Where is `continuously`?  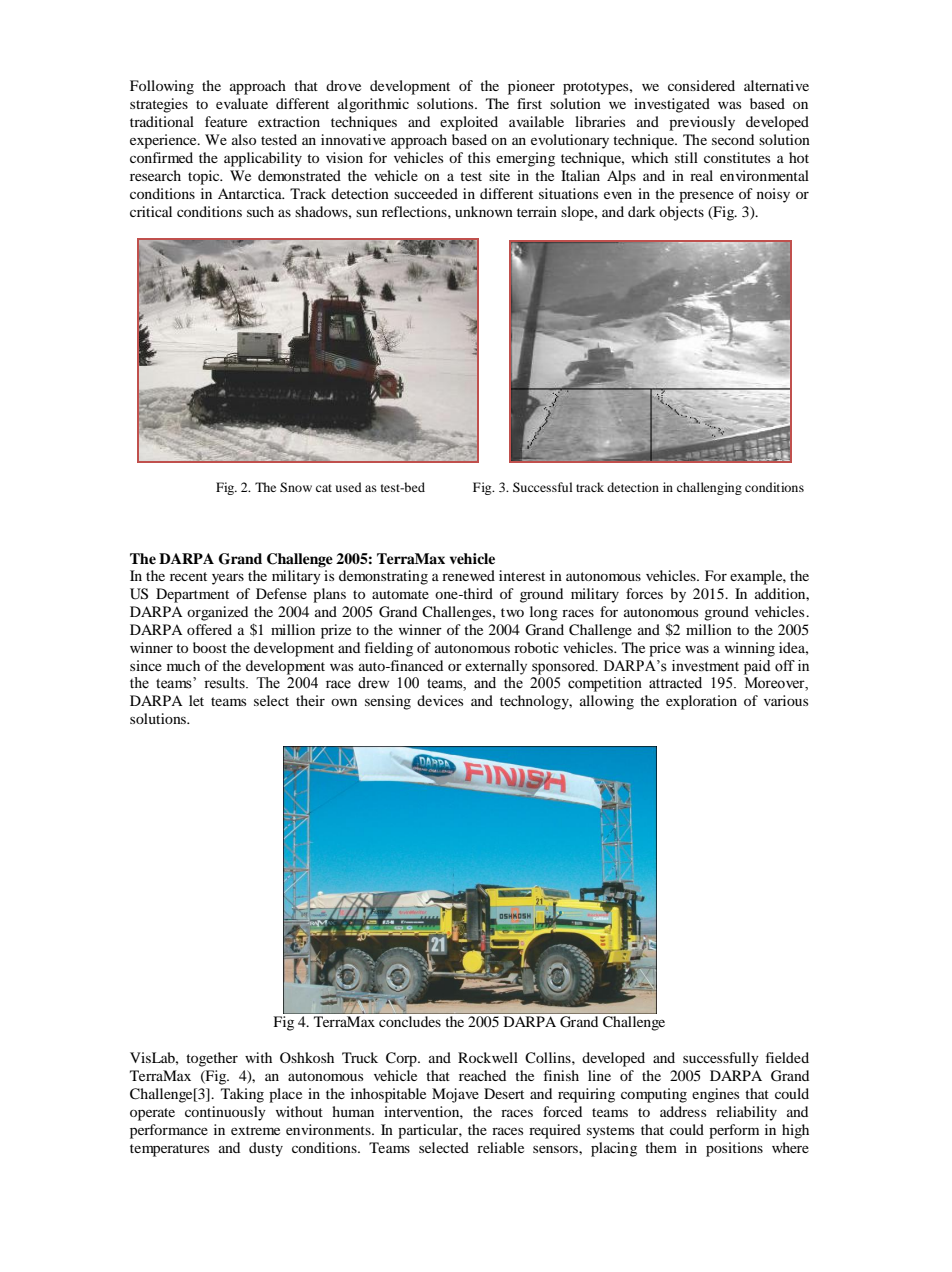 continuously is located at coordinates (225, 1113).
